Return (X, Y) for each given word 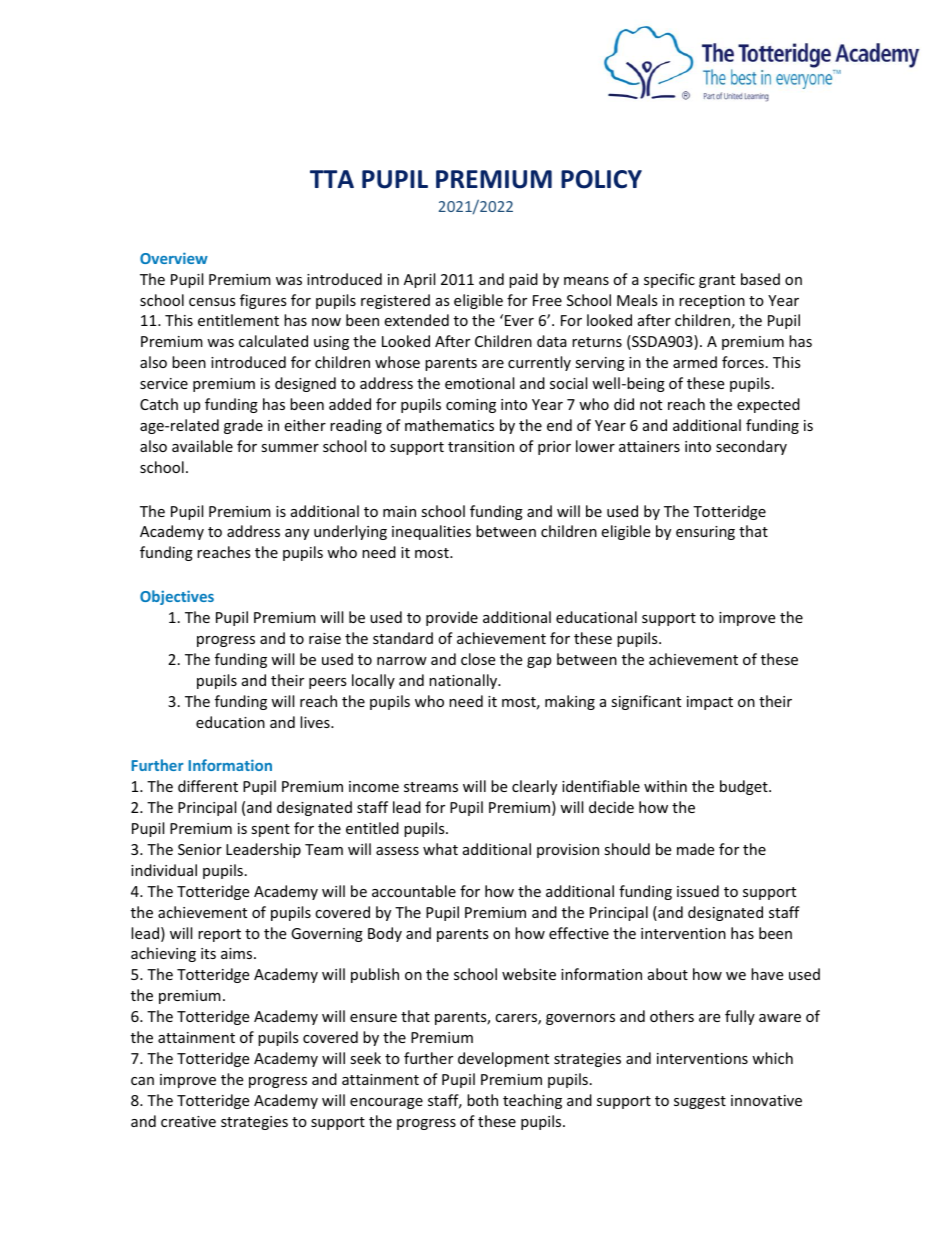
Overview (174, 258)
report (219, 935)
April (419, 280)
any (297, 534)
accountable (414, 891)
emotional (479, 383)
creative (188, 1121)
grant (717, 281)
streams (431, 787)
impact (710, 703)
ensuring (705, 533)
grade (243, 426)
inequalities (431, 532)
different (208, 786)
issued (698, 891)
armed (695, 362)
